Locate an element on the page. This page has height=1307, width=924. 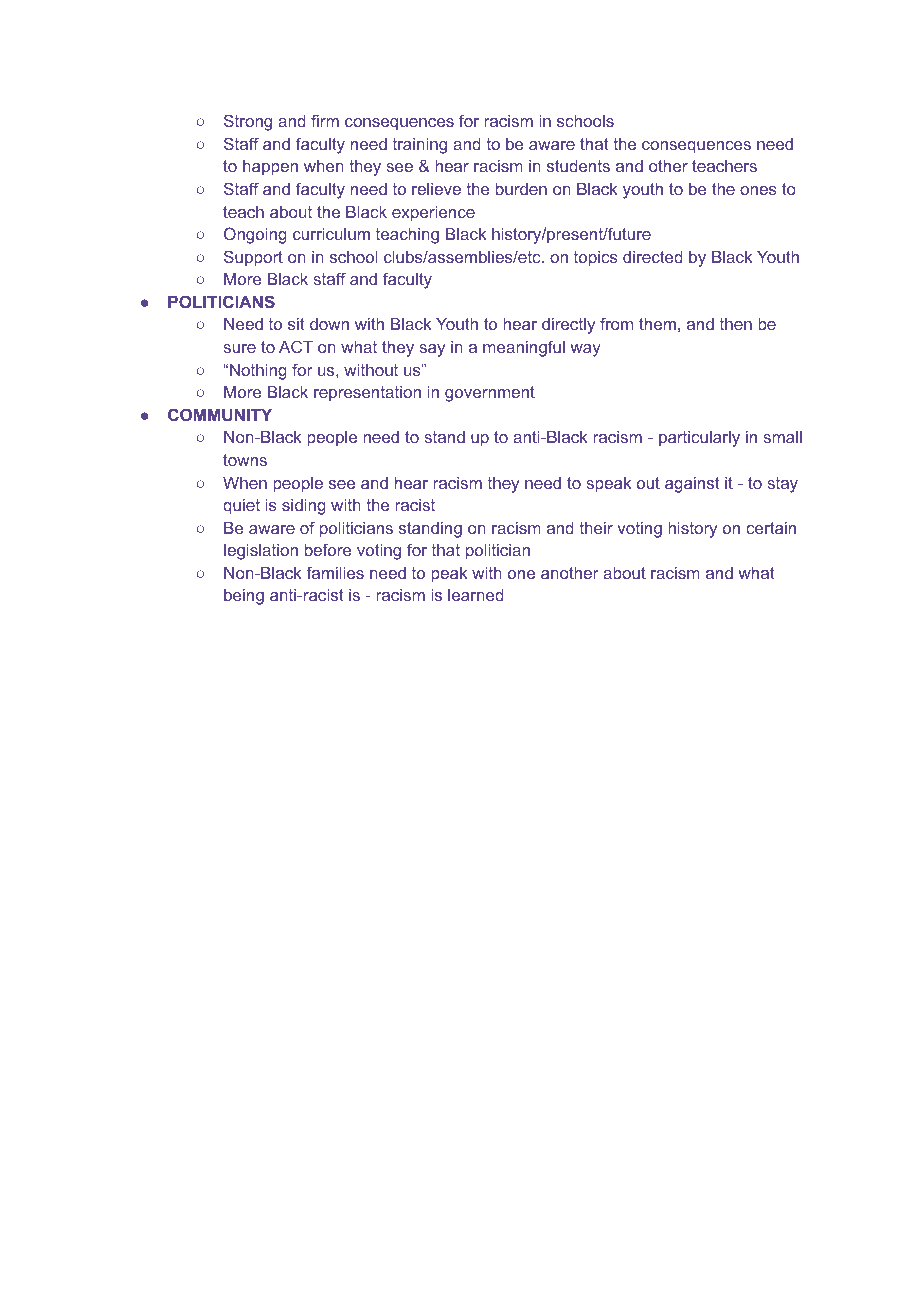
ones is located at coordinates (758, 190).
